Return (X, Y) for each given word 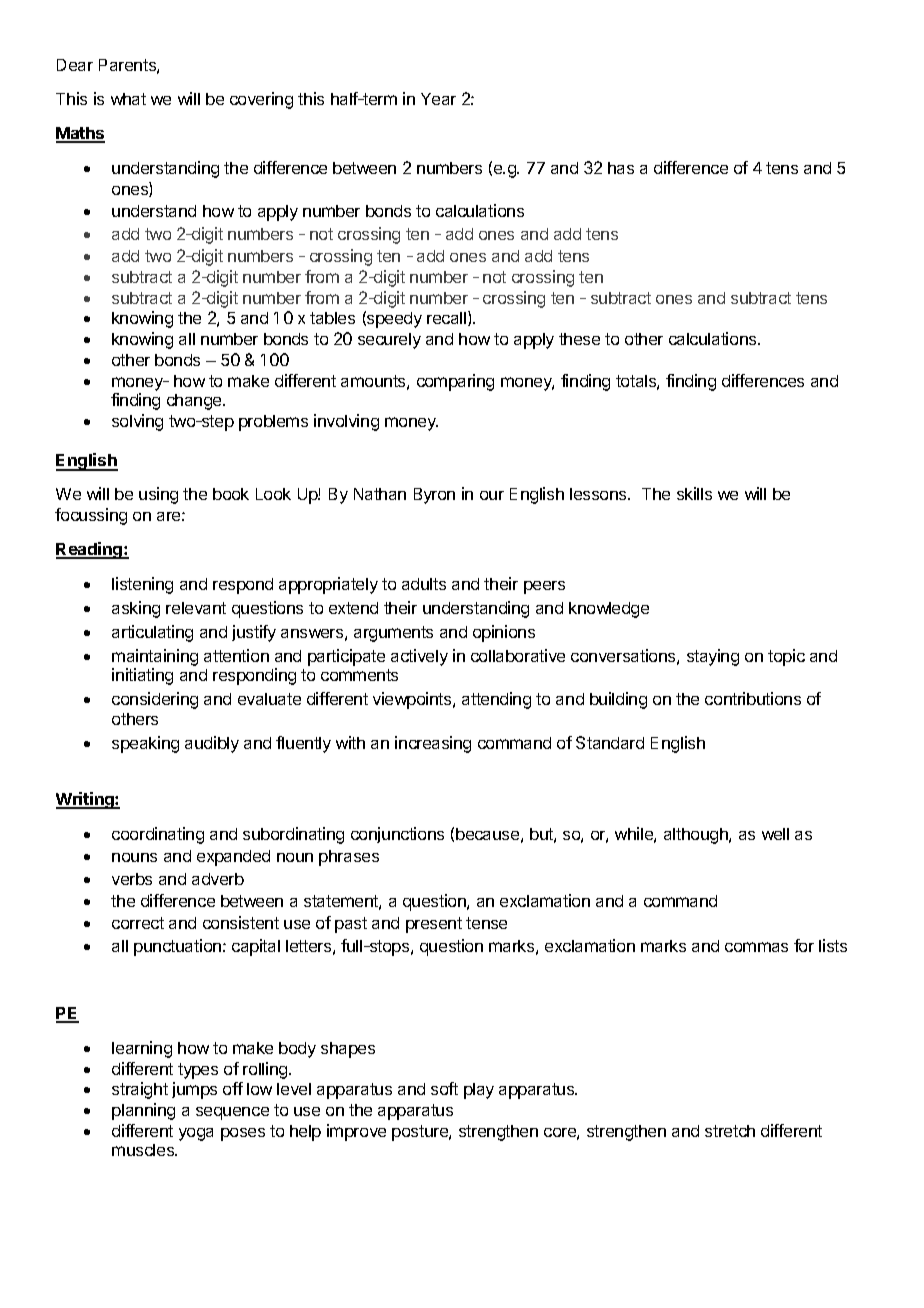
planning (143, 1111)
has (621, 168)
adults (424, 584)
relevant (196, 608)
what (128, 99)
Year (438, 99)
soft (444, 1088)
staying (713, 657)
